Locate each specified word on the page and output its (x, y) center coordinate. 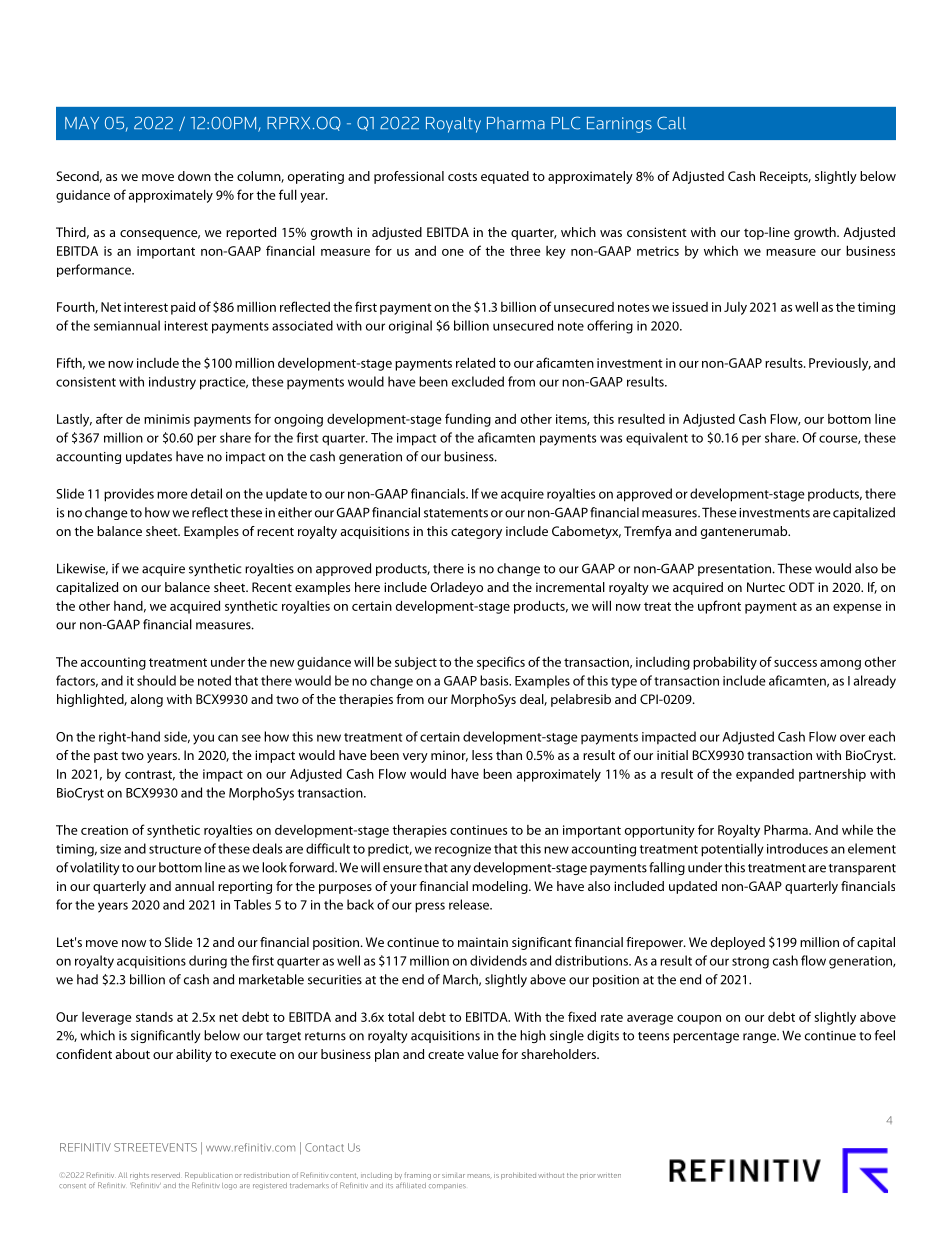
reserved (166, 1175)
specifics (501, 663)
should (156, 680)
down (194, 176)
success (795, 663)
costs (462, 176)
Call (671, 123)
